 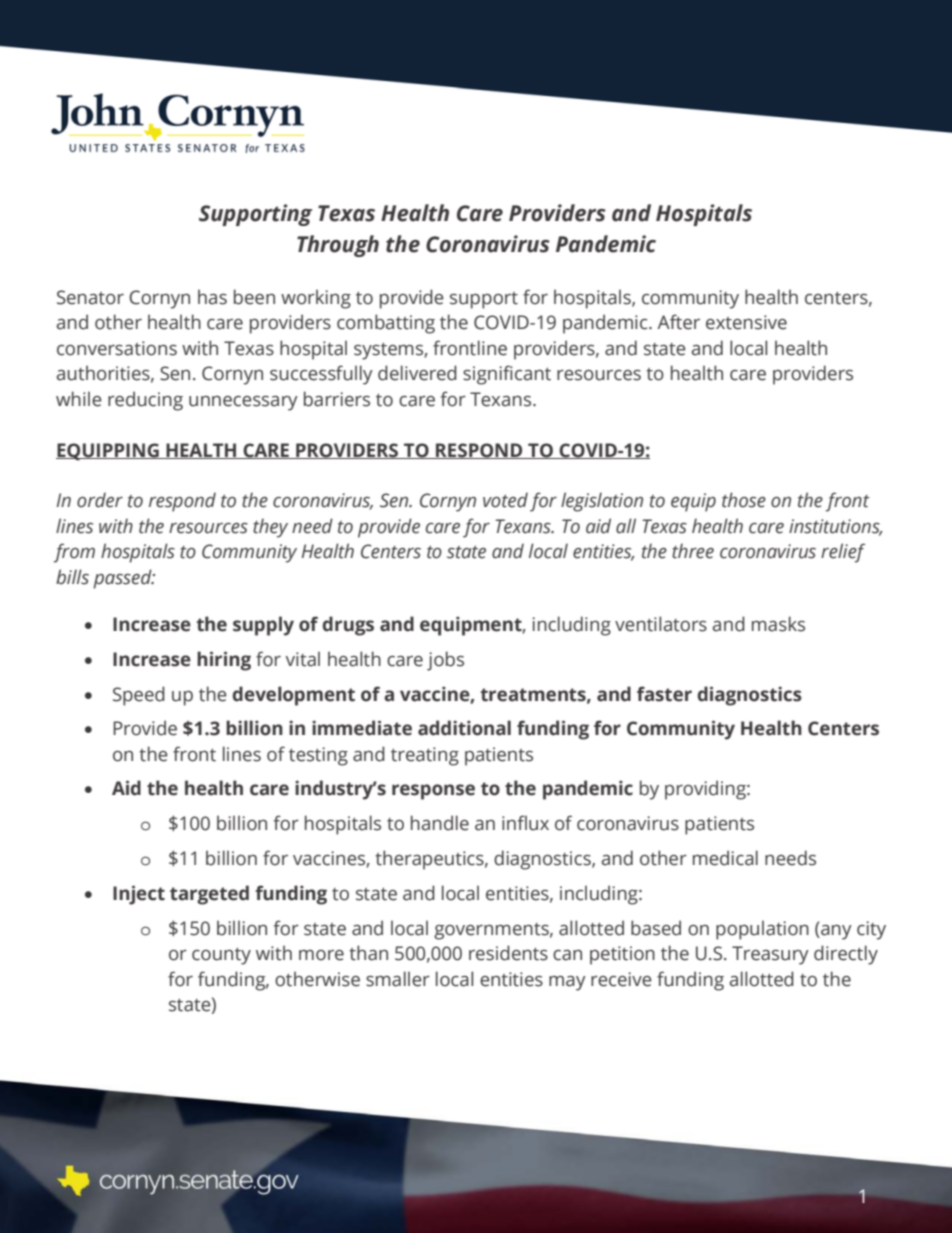 I want to click on extensive, so click(x=746, y=322).
